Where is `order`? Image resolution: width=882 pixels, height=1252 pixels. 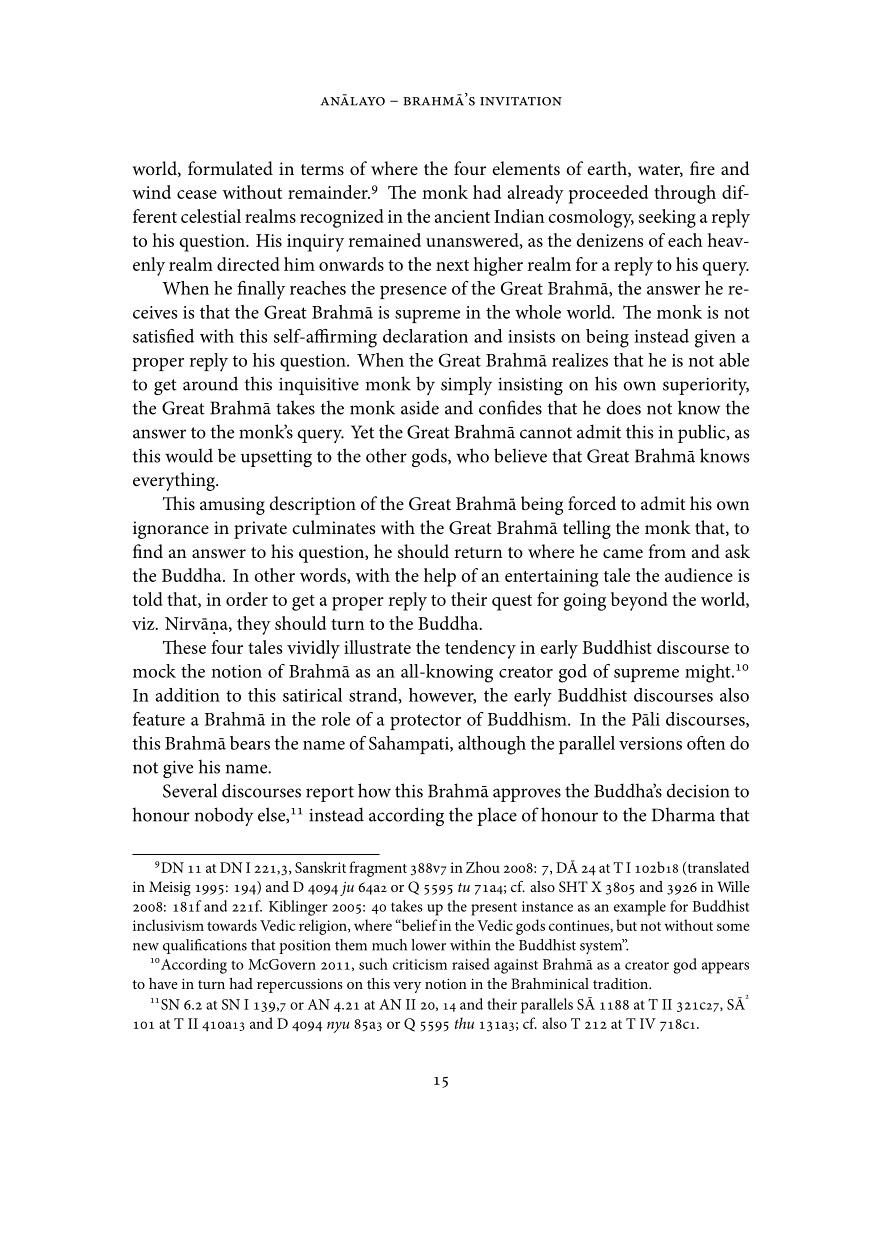
order is located at coordinates (247, 599).
